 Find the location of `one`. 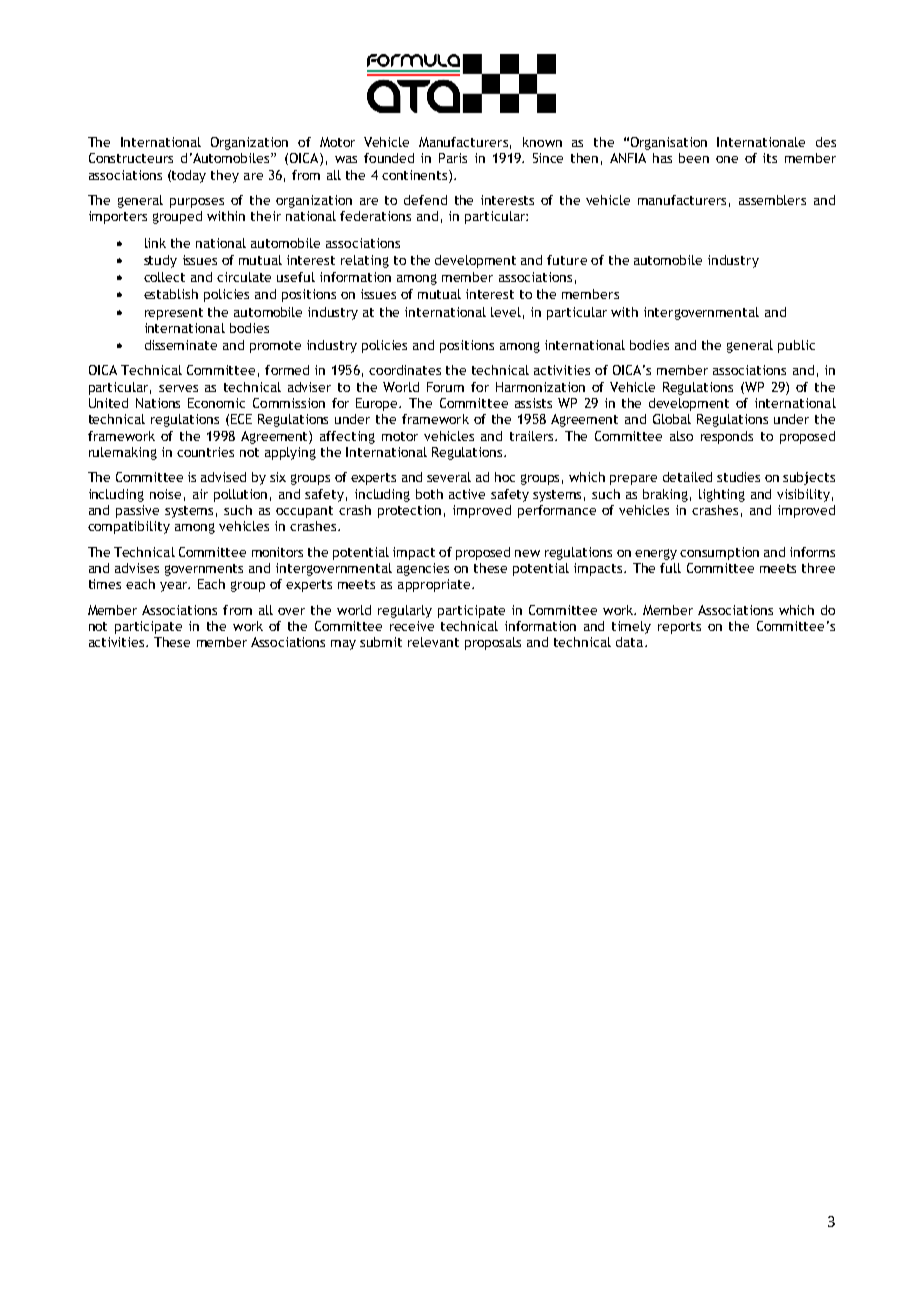

one is located at coordinates (727, 159).
